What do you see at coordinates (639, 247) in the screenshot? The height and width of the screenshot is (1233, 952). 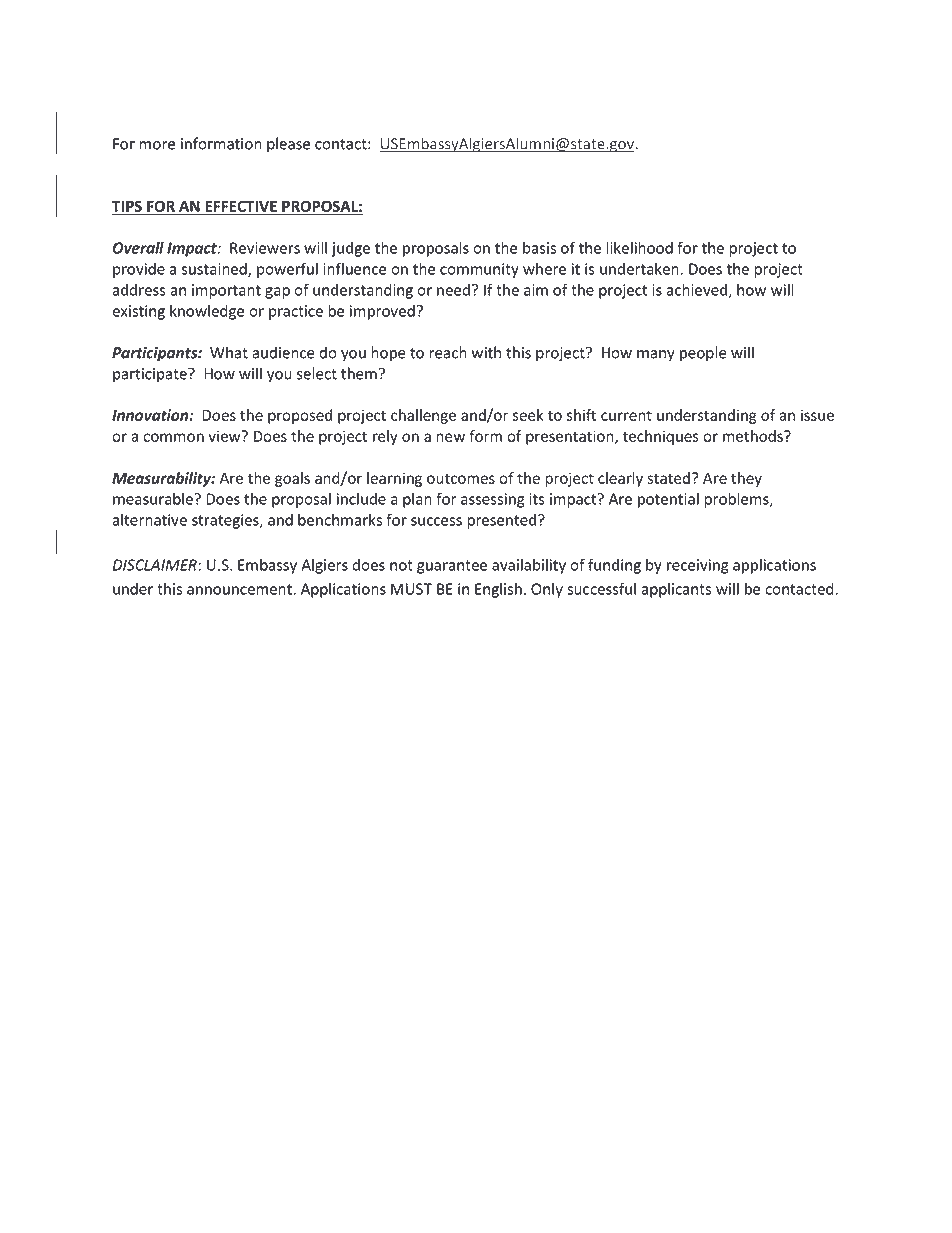 I see `likelihood` at bounding box center [639, 247].
